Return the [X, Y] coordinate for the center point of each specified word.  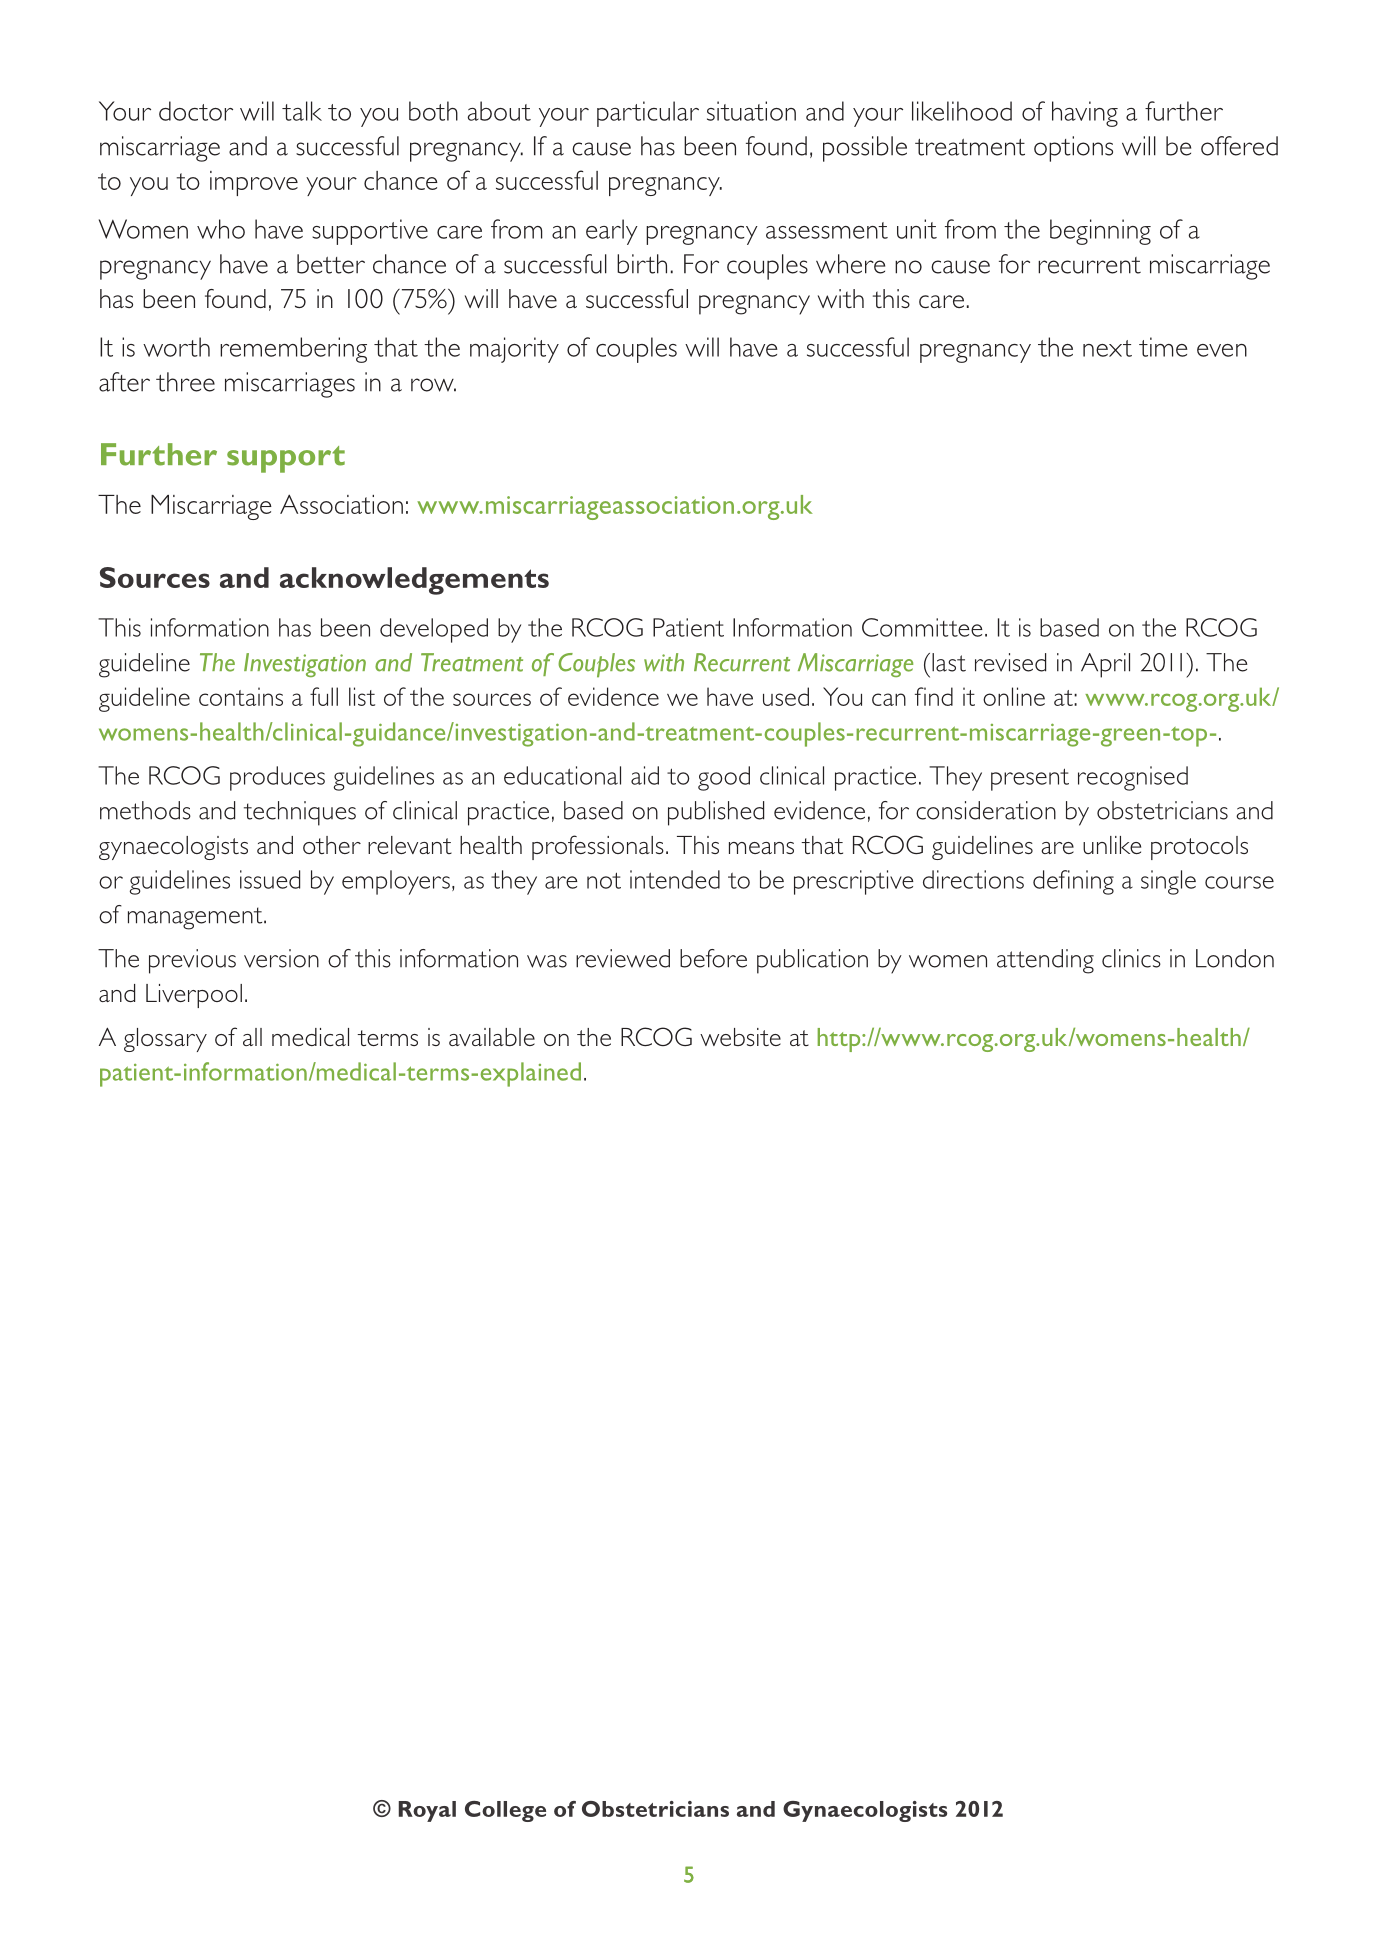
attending [1045, 961]
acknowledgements [414, 581]
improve [254, 183]
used [786, 696]
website [740, 1037]
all [252, 1037]
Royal [427, 1811]
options [1073, 149]
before [713, 958]
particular [648, 114]
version [281, 958]
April [1105, 665]
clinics [1131, 958]
